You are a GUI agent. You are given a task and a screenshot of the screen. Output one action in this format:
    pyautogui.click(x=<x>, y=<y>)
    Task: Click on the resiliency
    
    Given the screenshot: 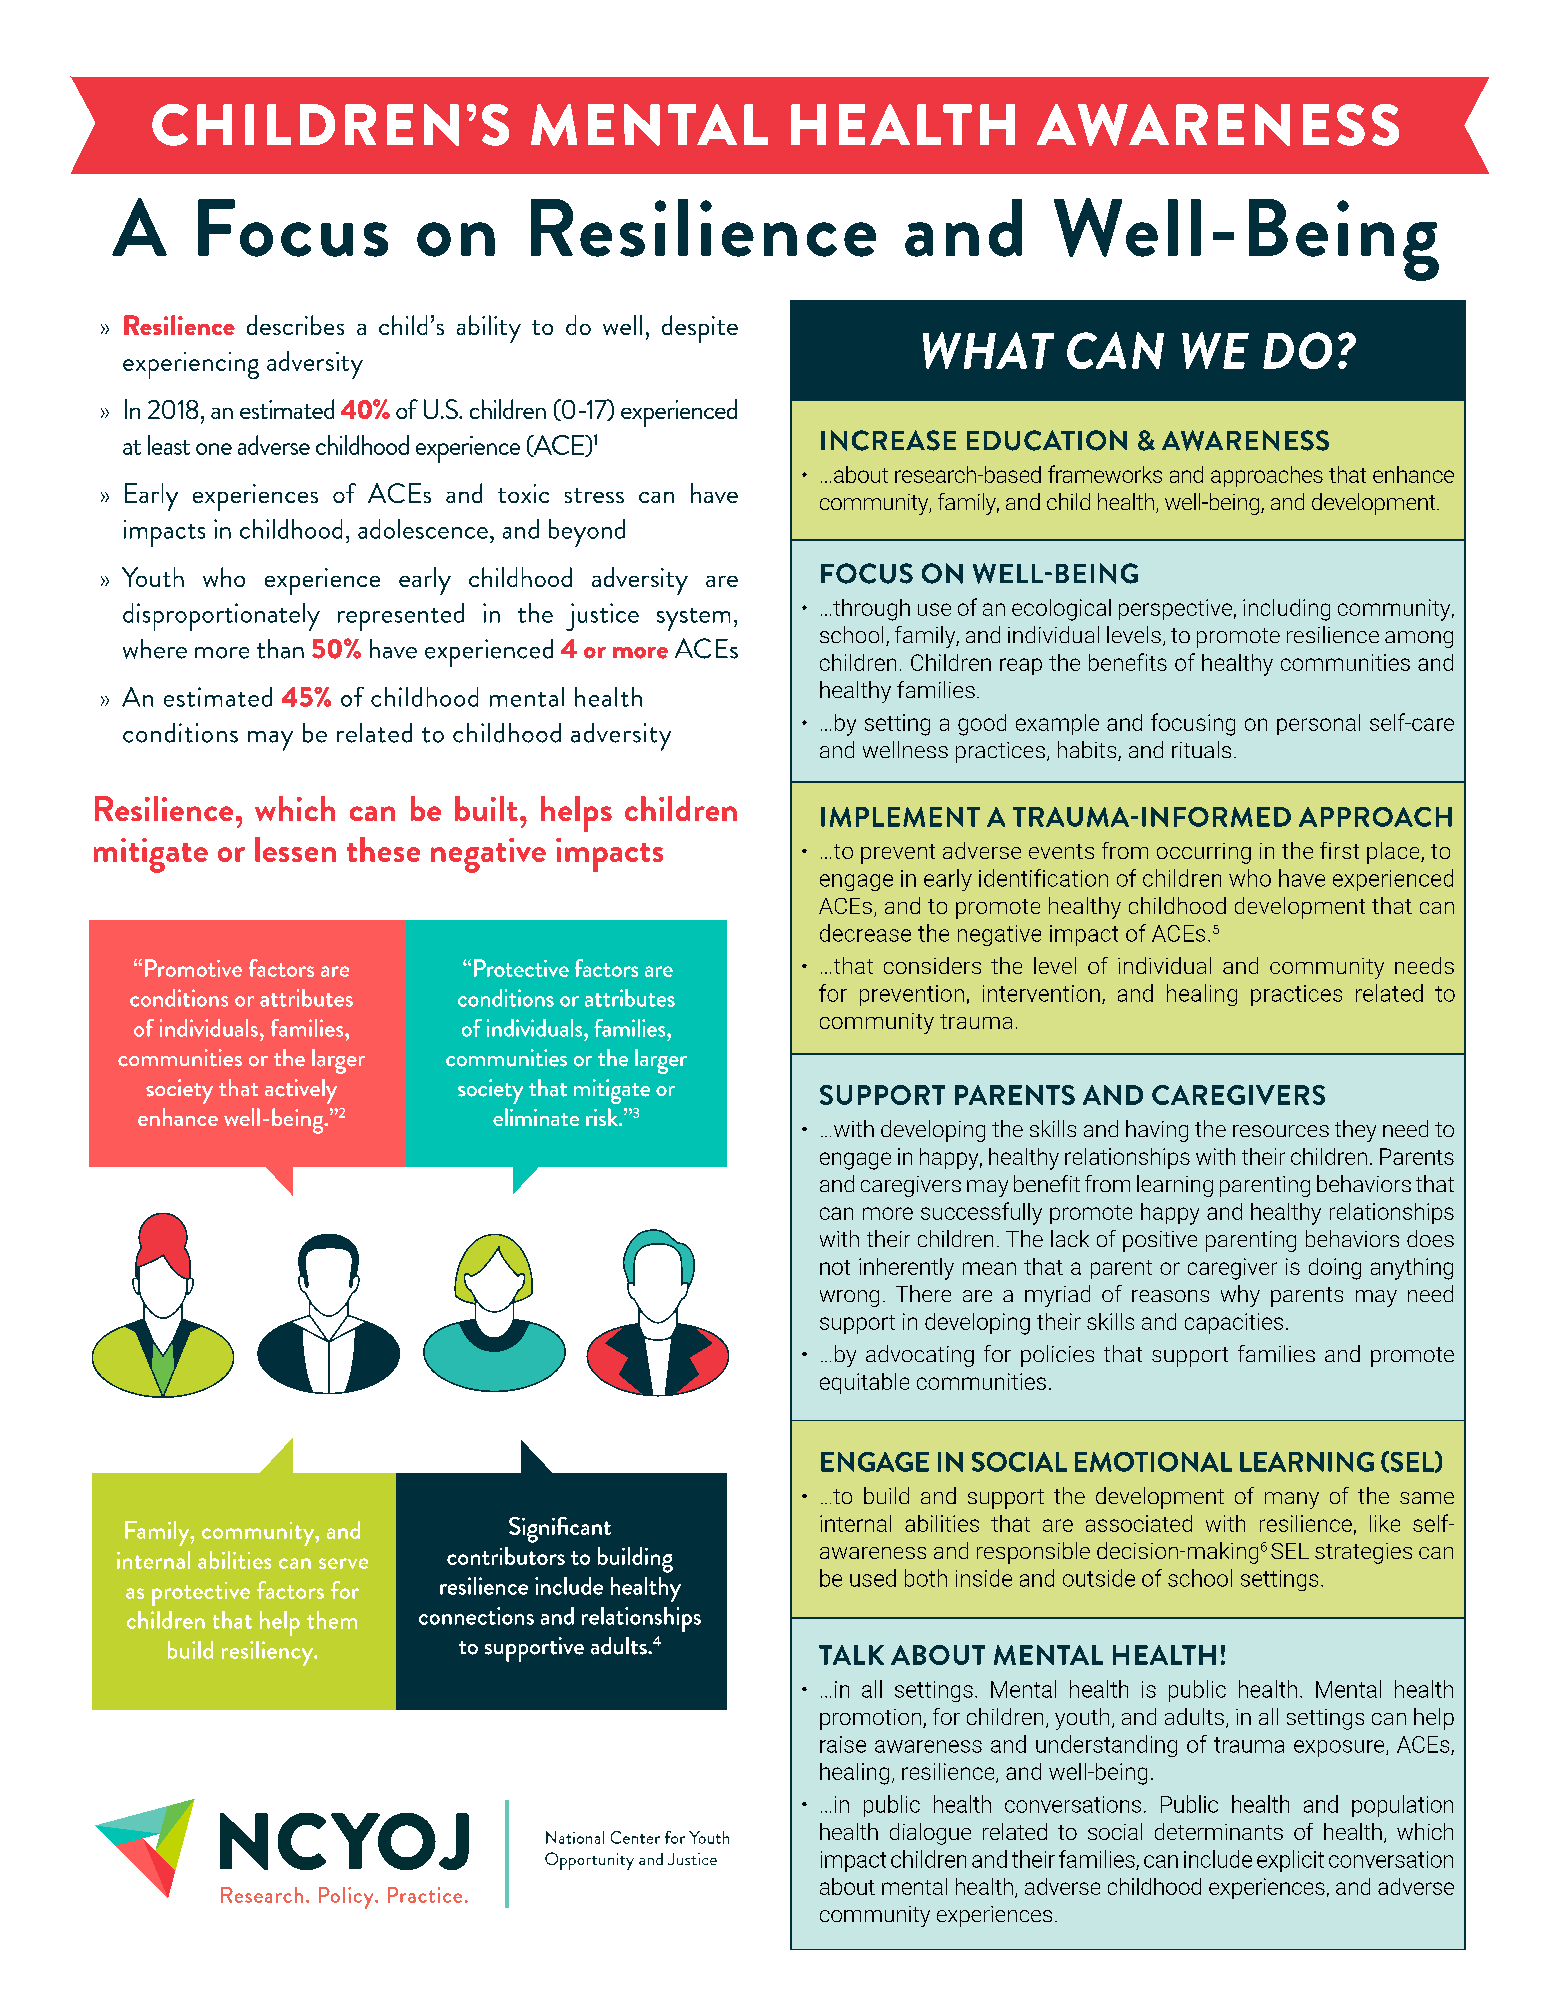 What is the action you would take?
    pyautogui.click(x=268, y=1653)
